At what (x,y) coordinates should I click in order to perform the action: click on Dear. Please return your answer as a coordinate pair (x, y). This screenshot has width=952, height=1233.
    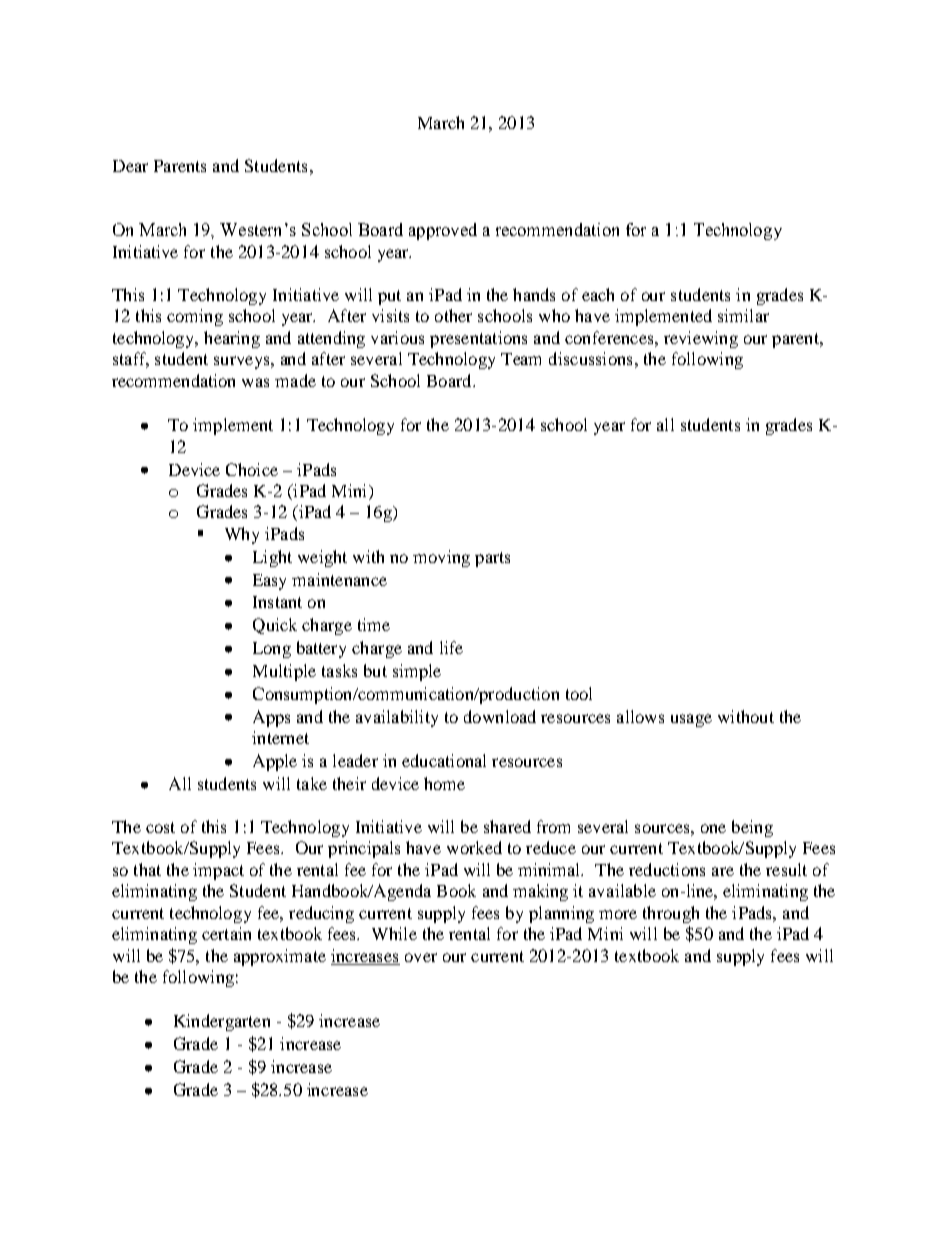
    Looking at the image, I should click on (130, 166).
